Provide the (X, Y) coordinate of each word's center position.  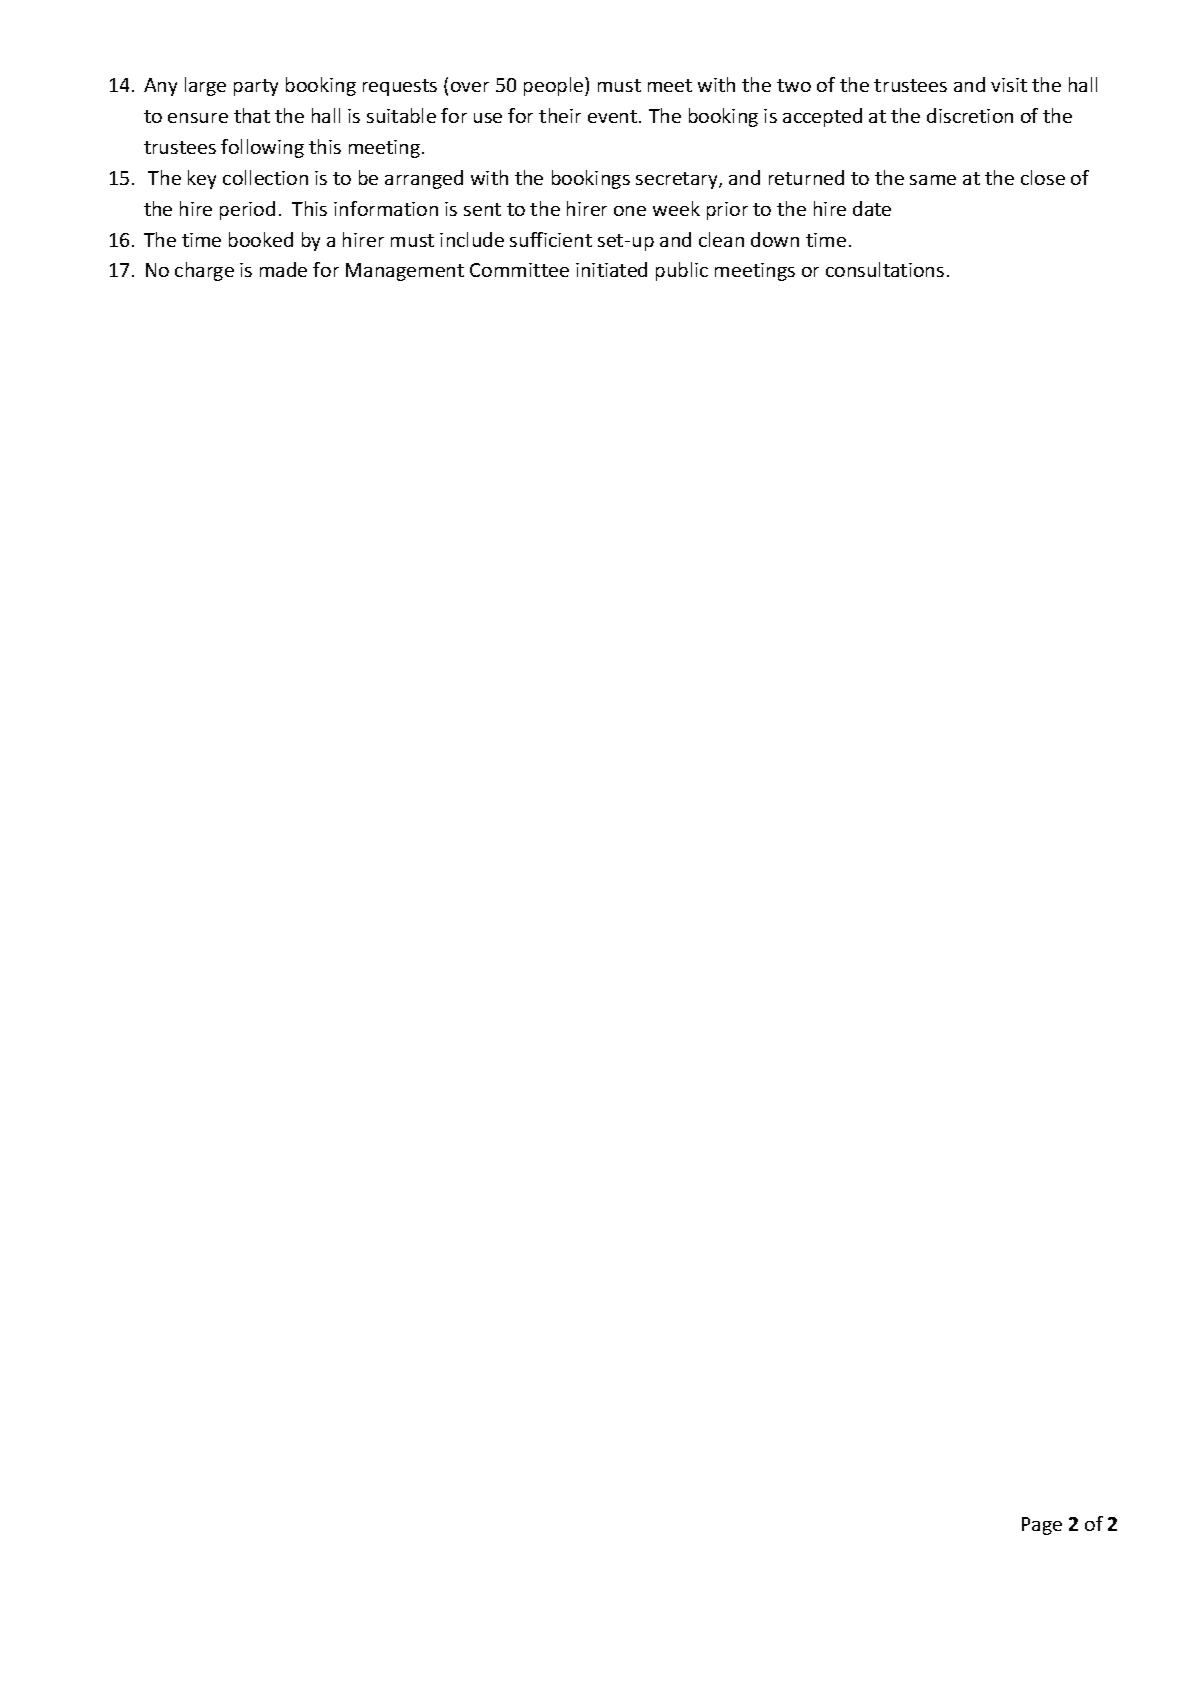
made (283, 269)
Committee (519, 270)
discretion (970, 115)
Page (1042, 1526)
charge (204, 271)
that (252, 115)
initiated (611, 269)
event (614, 116)
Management (405, 272)
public (682, 271)
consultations (885, 269)
